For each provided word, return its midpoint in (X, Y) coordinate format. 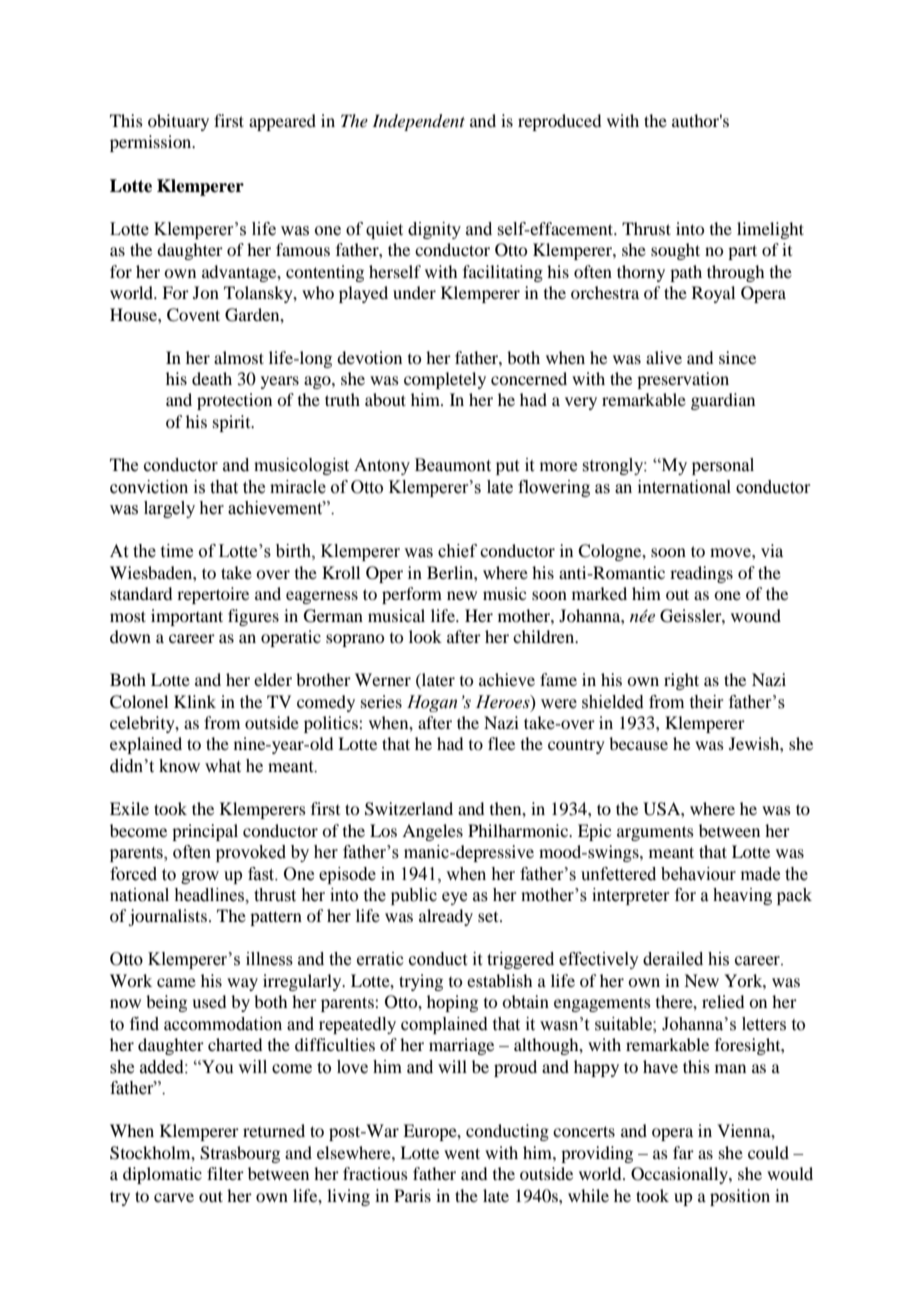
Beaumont (453, 465)
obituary (178, 122)
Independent (418, 122)
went (462, 1153)
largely (169, 509)
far (683, 1152)
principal (205, 832)
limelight (770, 230)
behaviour (698, 874)
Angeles (432, 832)
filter (225, 1173)
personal (723, 466)
